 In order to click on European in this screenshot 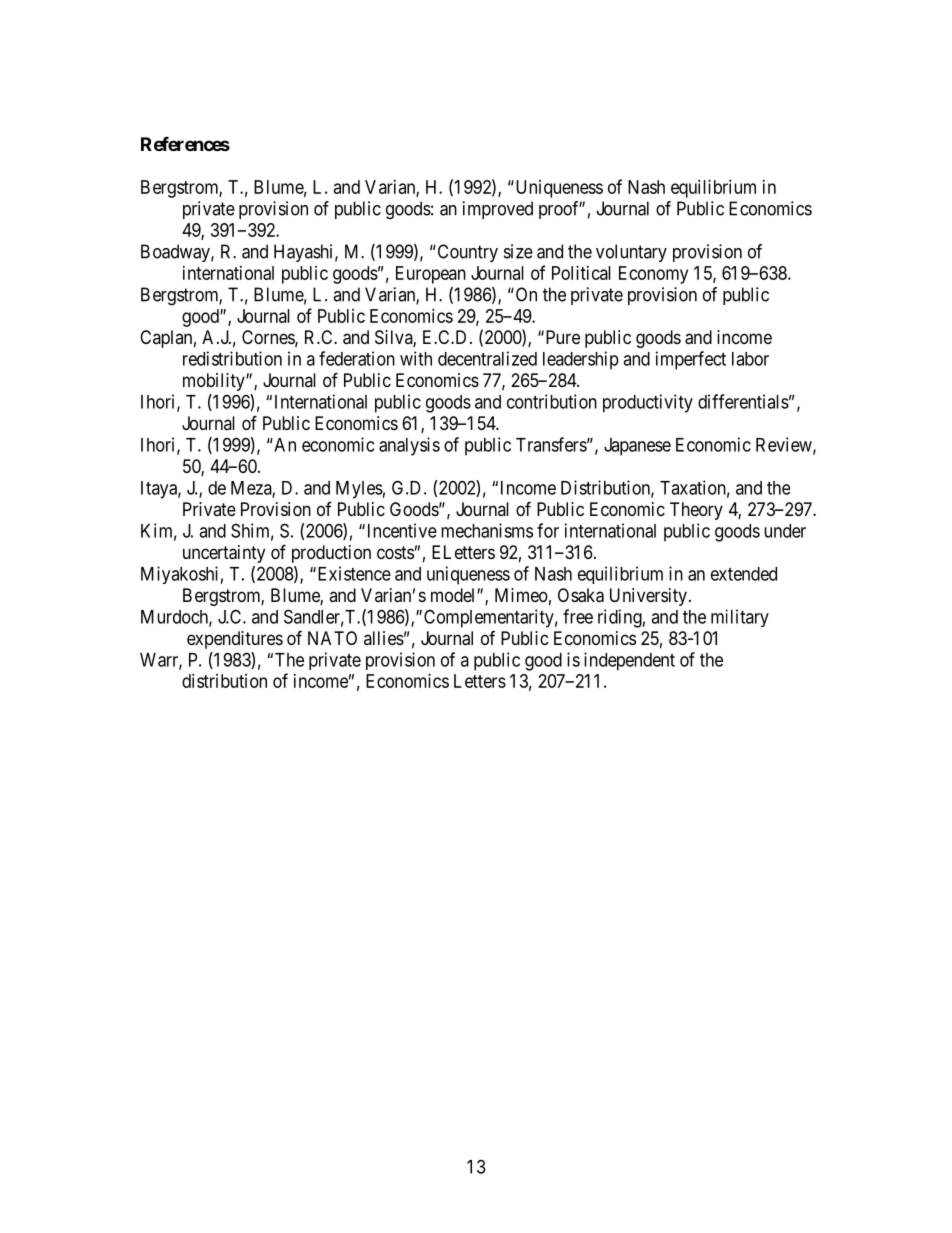, I will do `click(431, 275)`.
